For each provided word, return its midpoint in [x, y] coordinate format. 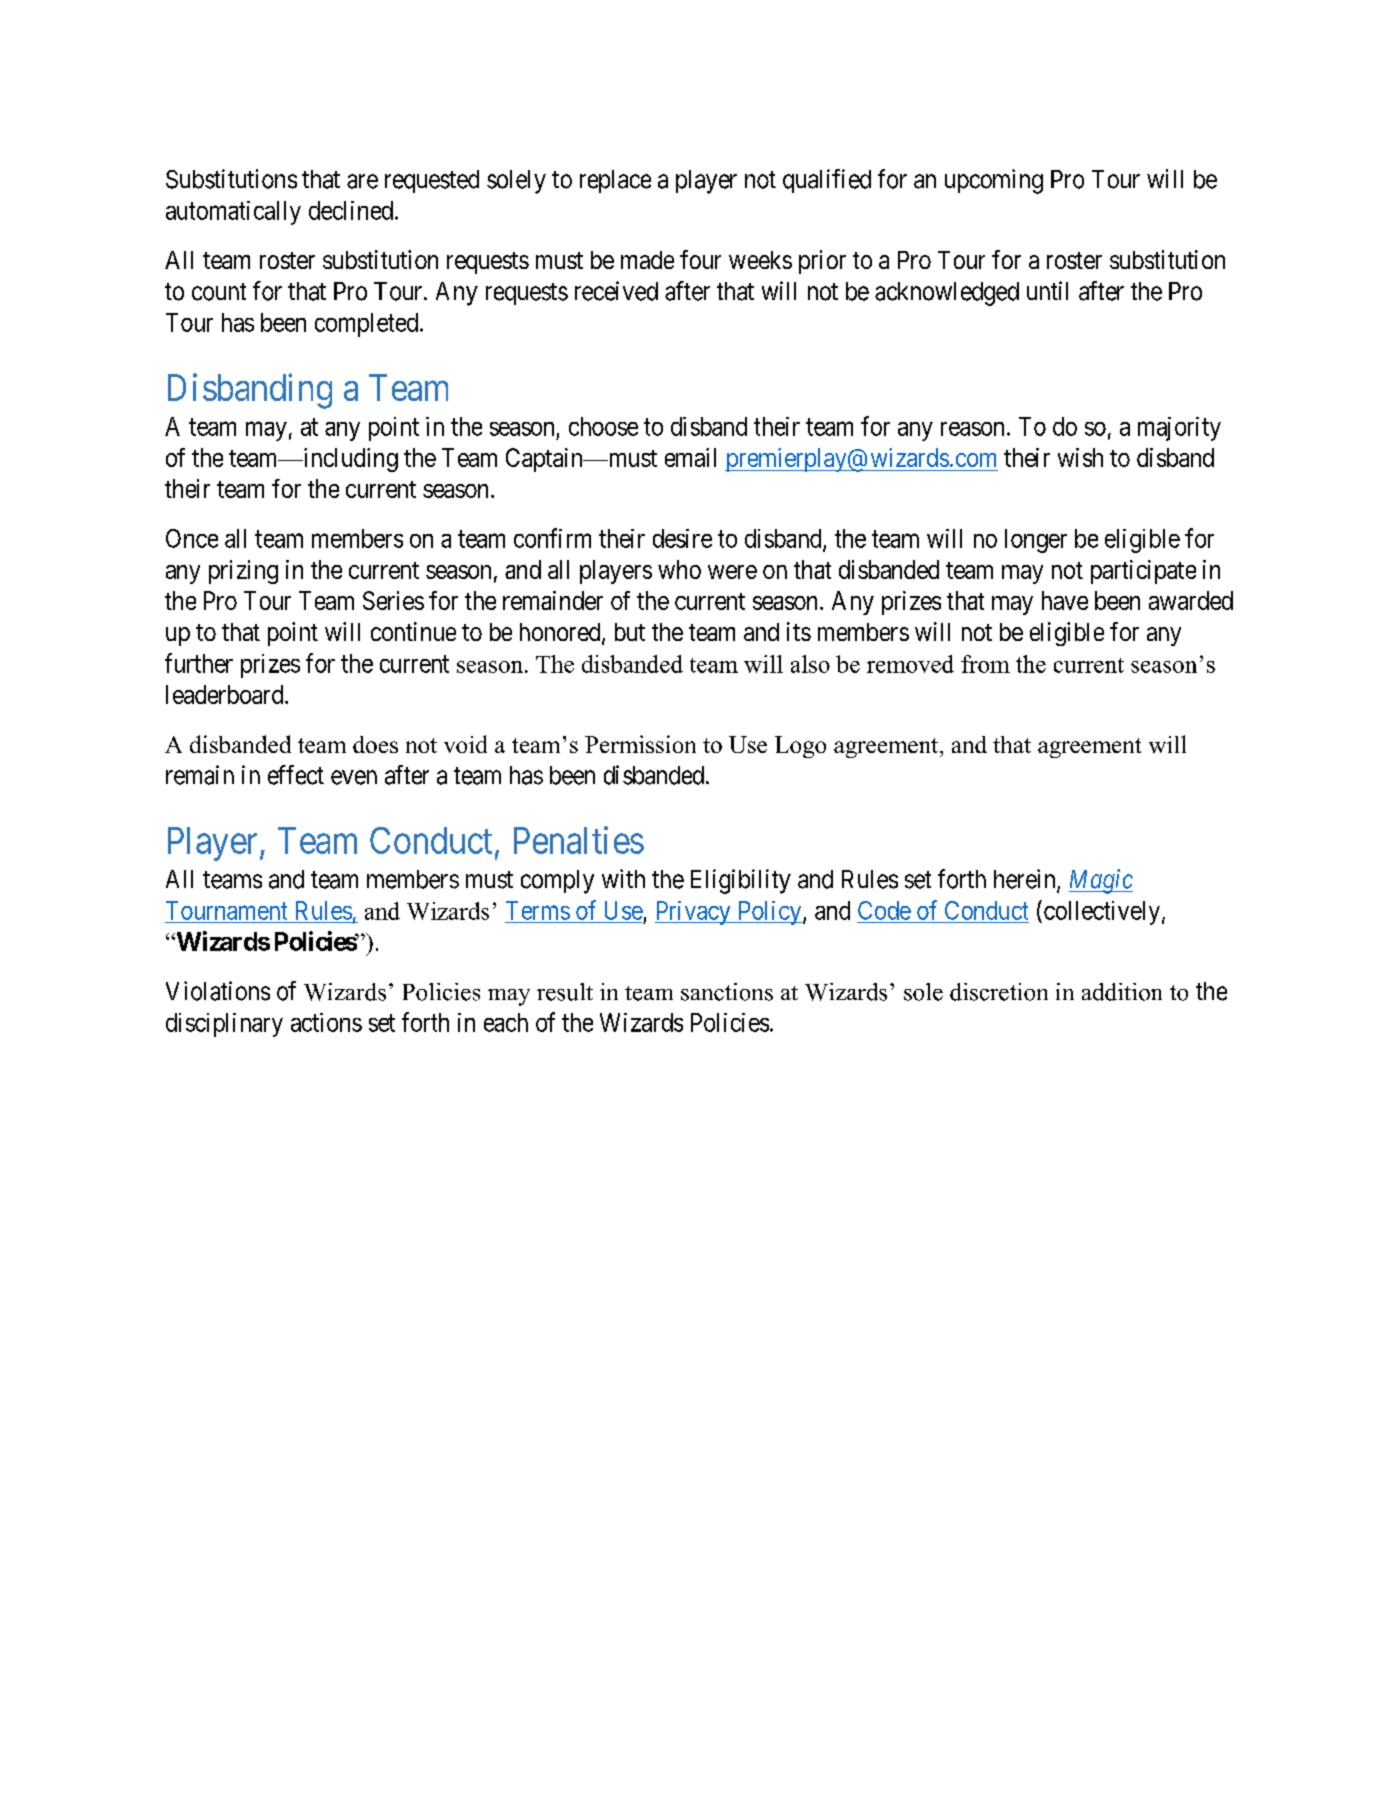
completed [368, 325]
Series [393, 600]
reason [972, 429]
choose [603, 426]
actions [326, 1022]
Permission [640, 744]
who [679, 569]
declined [351, 210]
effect [296, 775]
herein [1026, 880]
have [1065, 600]
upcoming [994, 181]
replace [615, 181]
